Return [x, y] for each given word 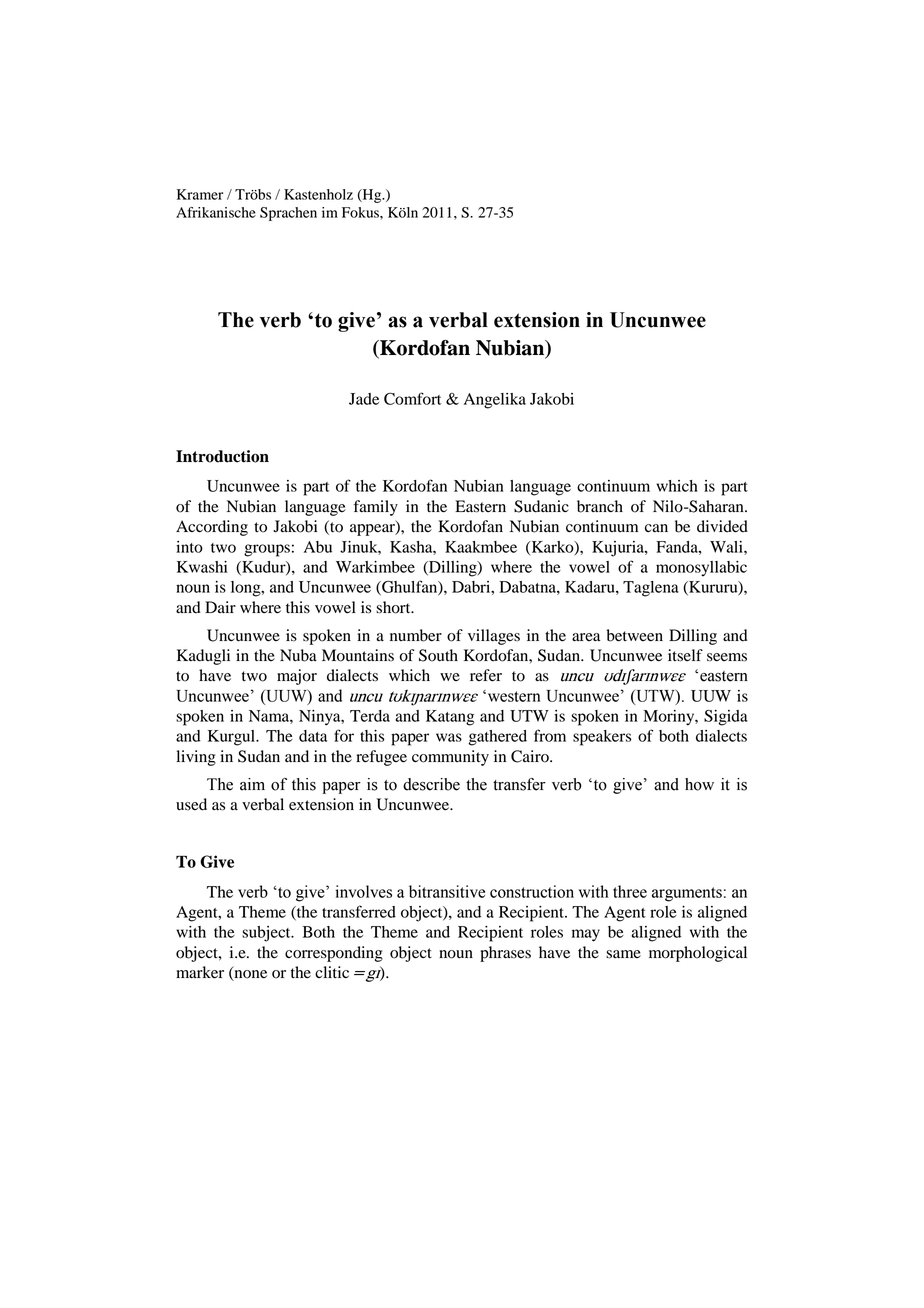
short [394, 607]
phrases [505, 954]
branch [600, 506]
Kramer [200, 194]
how [699, 784]
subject [267, 934]
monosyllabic [701, 568]
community [450, 758]
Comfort [412, 398]
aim [252, 784]
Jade [364, 399]
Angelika [495, 401]
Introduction [222, 456]
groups [267, 550]
